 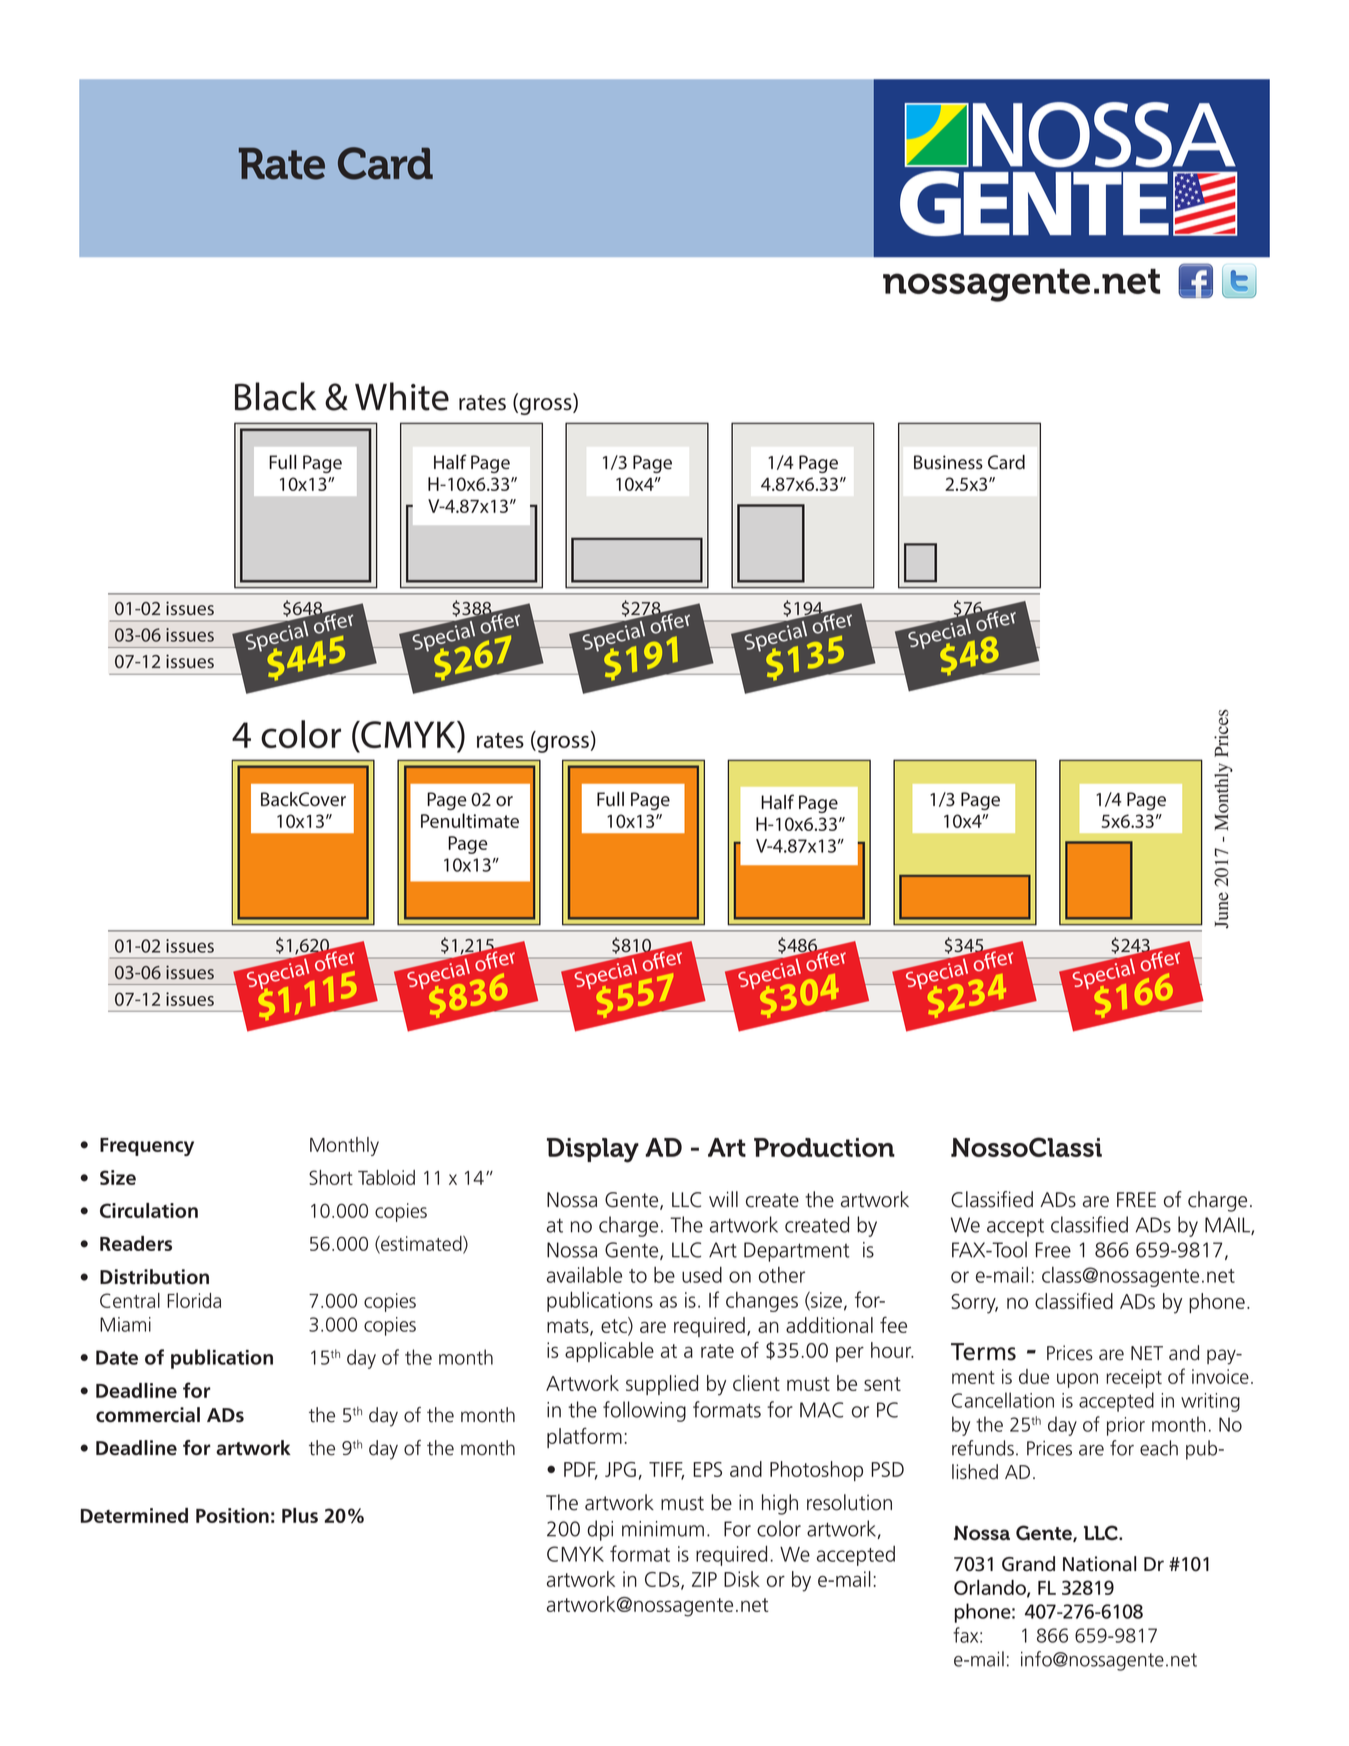 What do you see at coordinates (974, 1304) in the screenshot?
I see `Sorry` at bounding box center [974, 1304].
